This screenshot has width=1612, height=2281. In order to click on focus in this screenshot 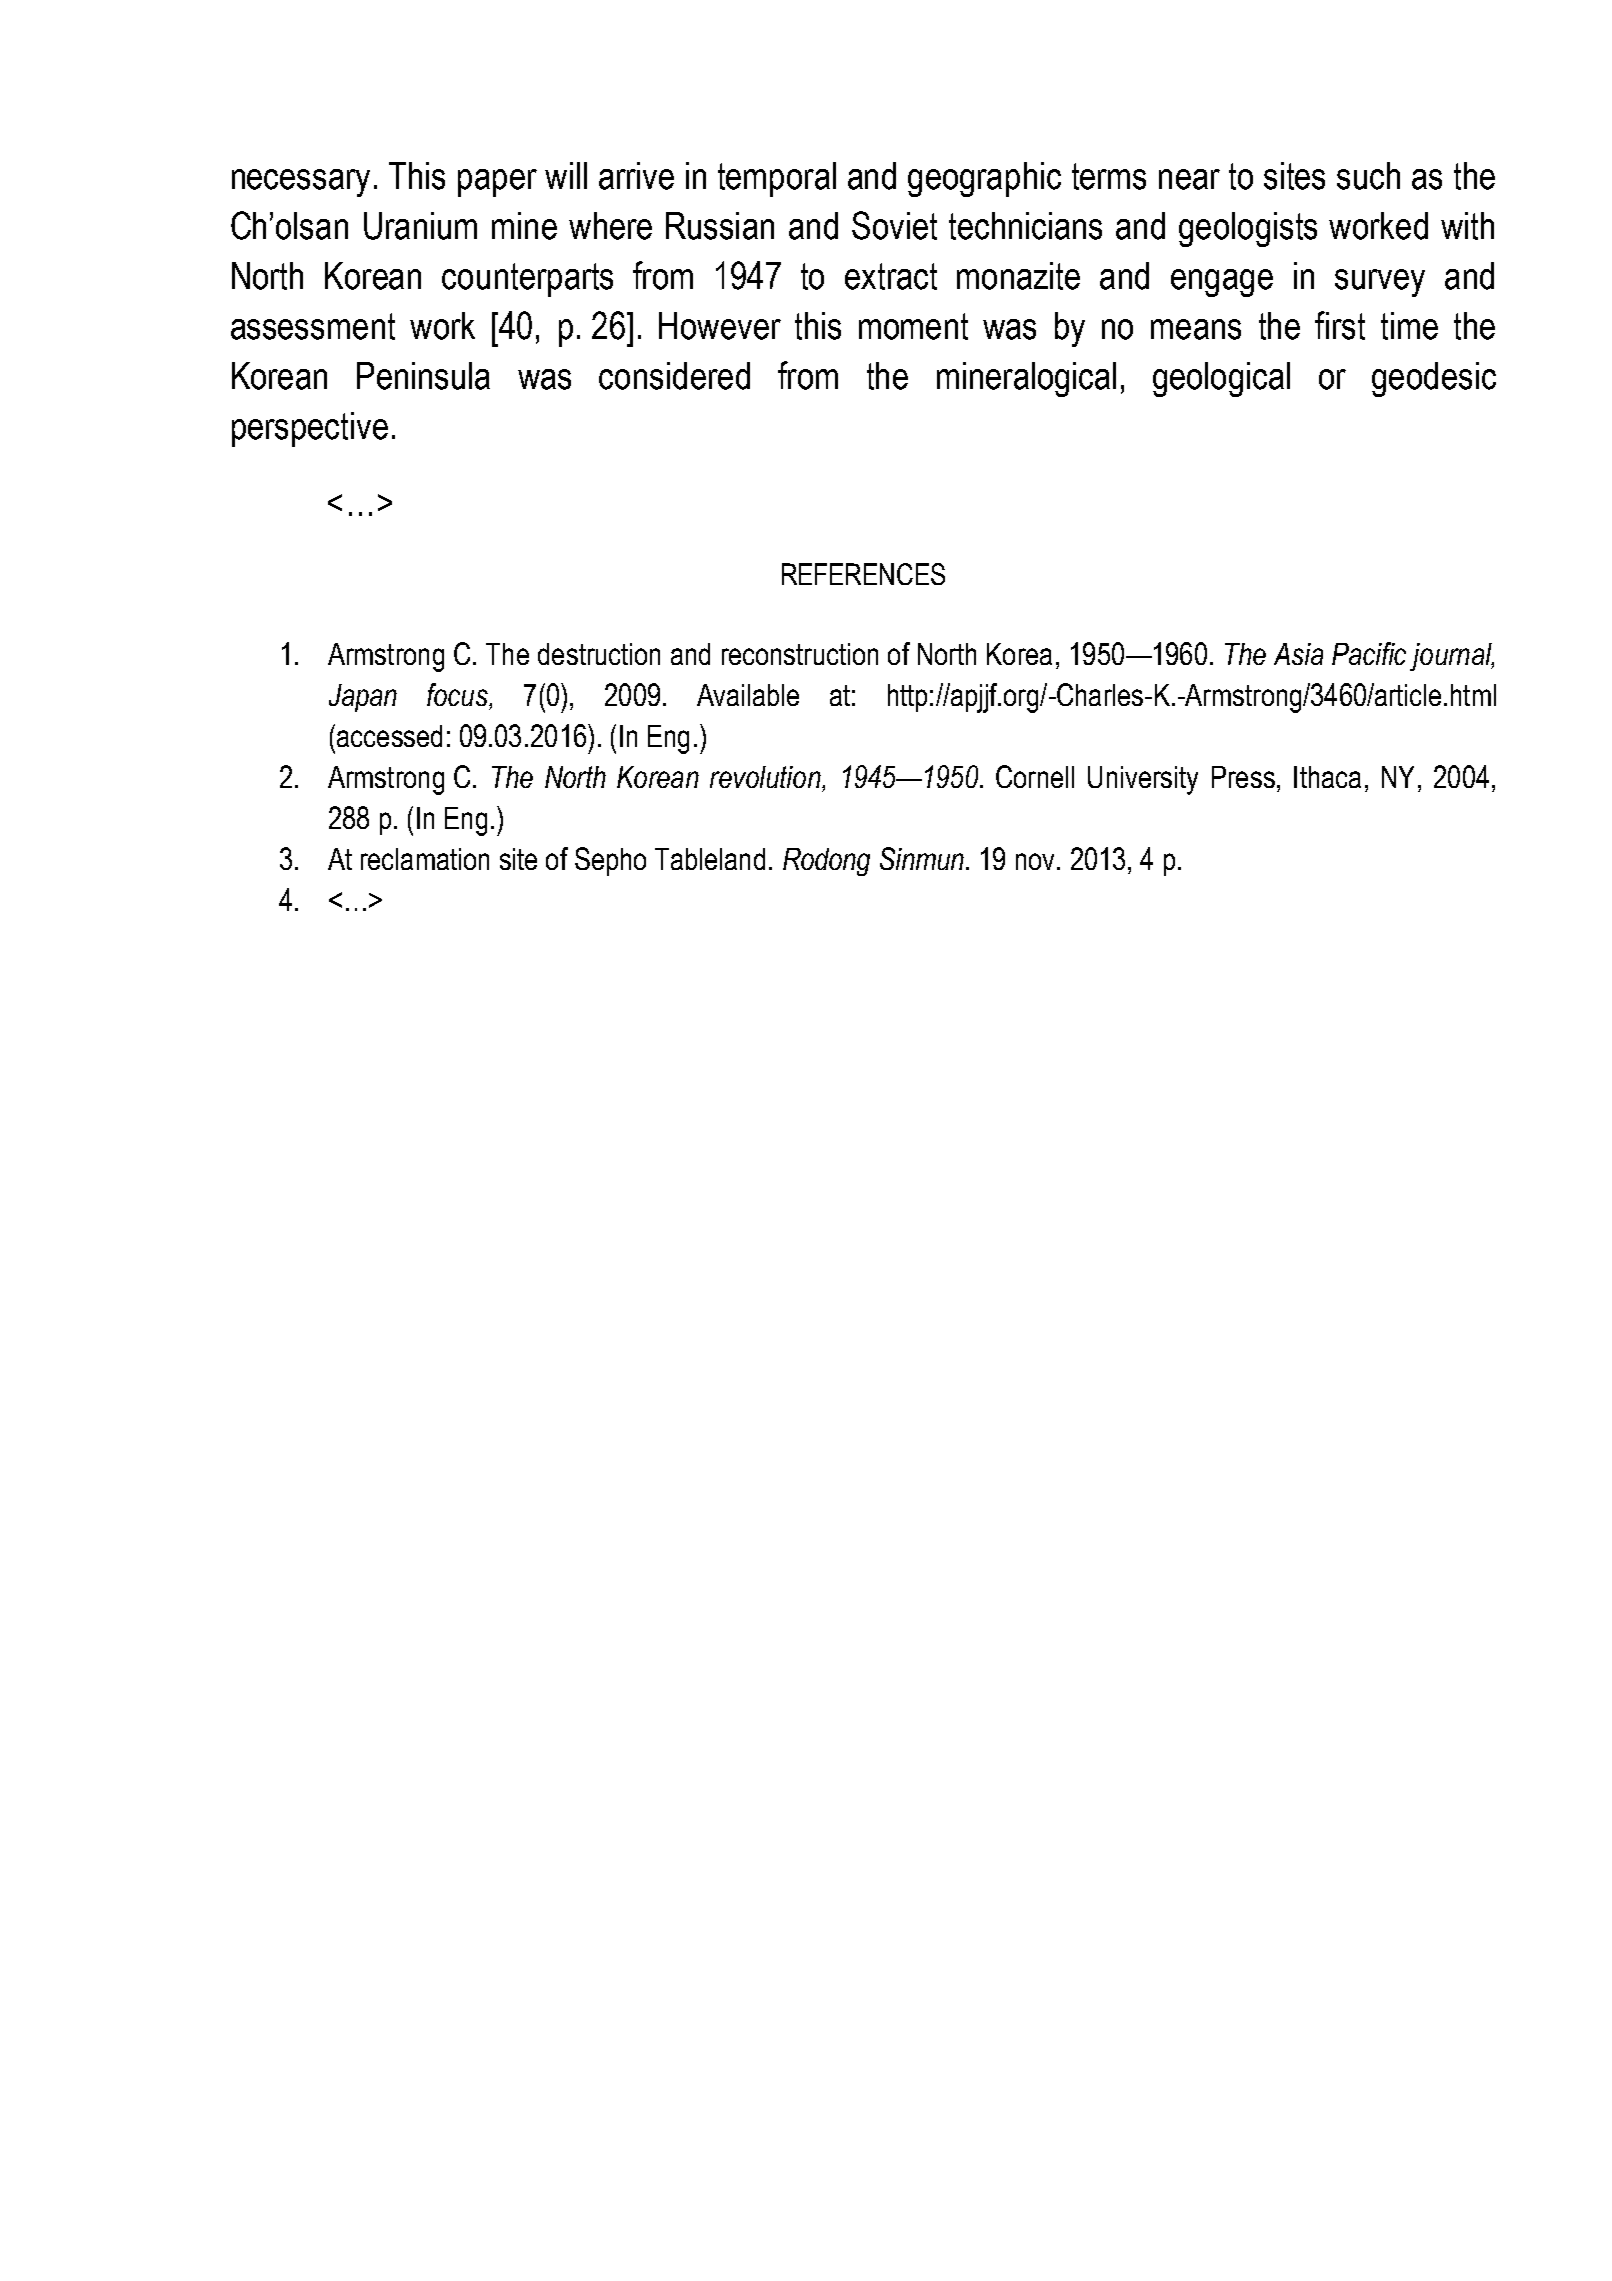, I will do `click(458, 694)`.
